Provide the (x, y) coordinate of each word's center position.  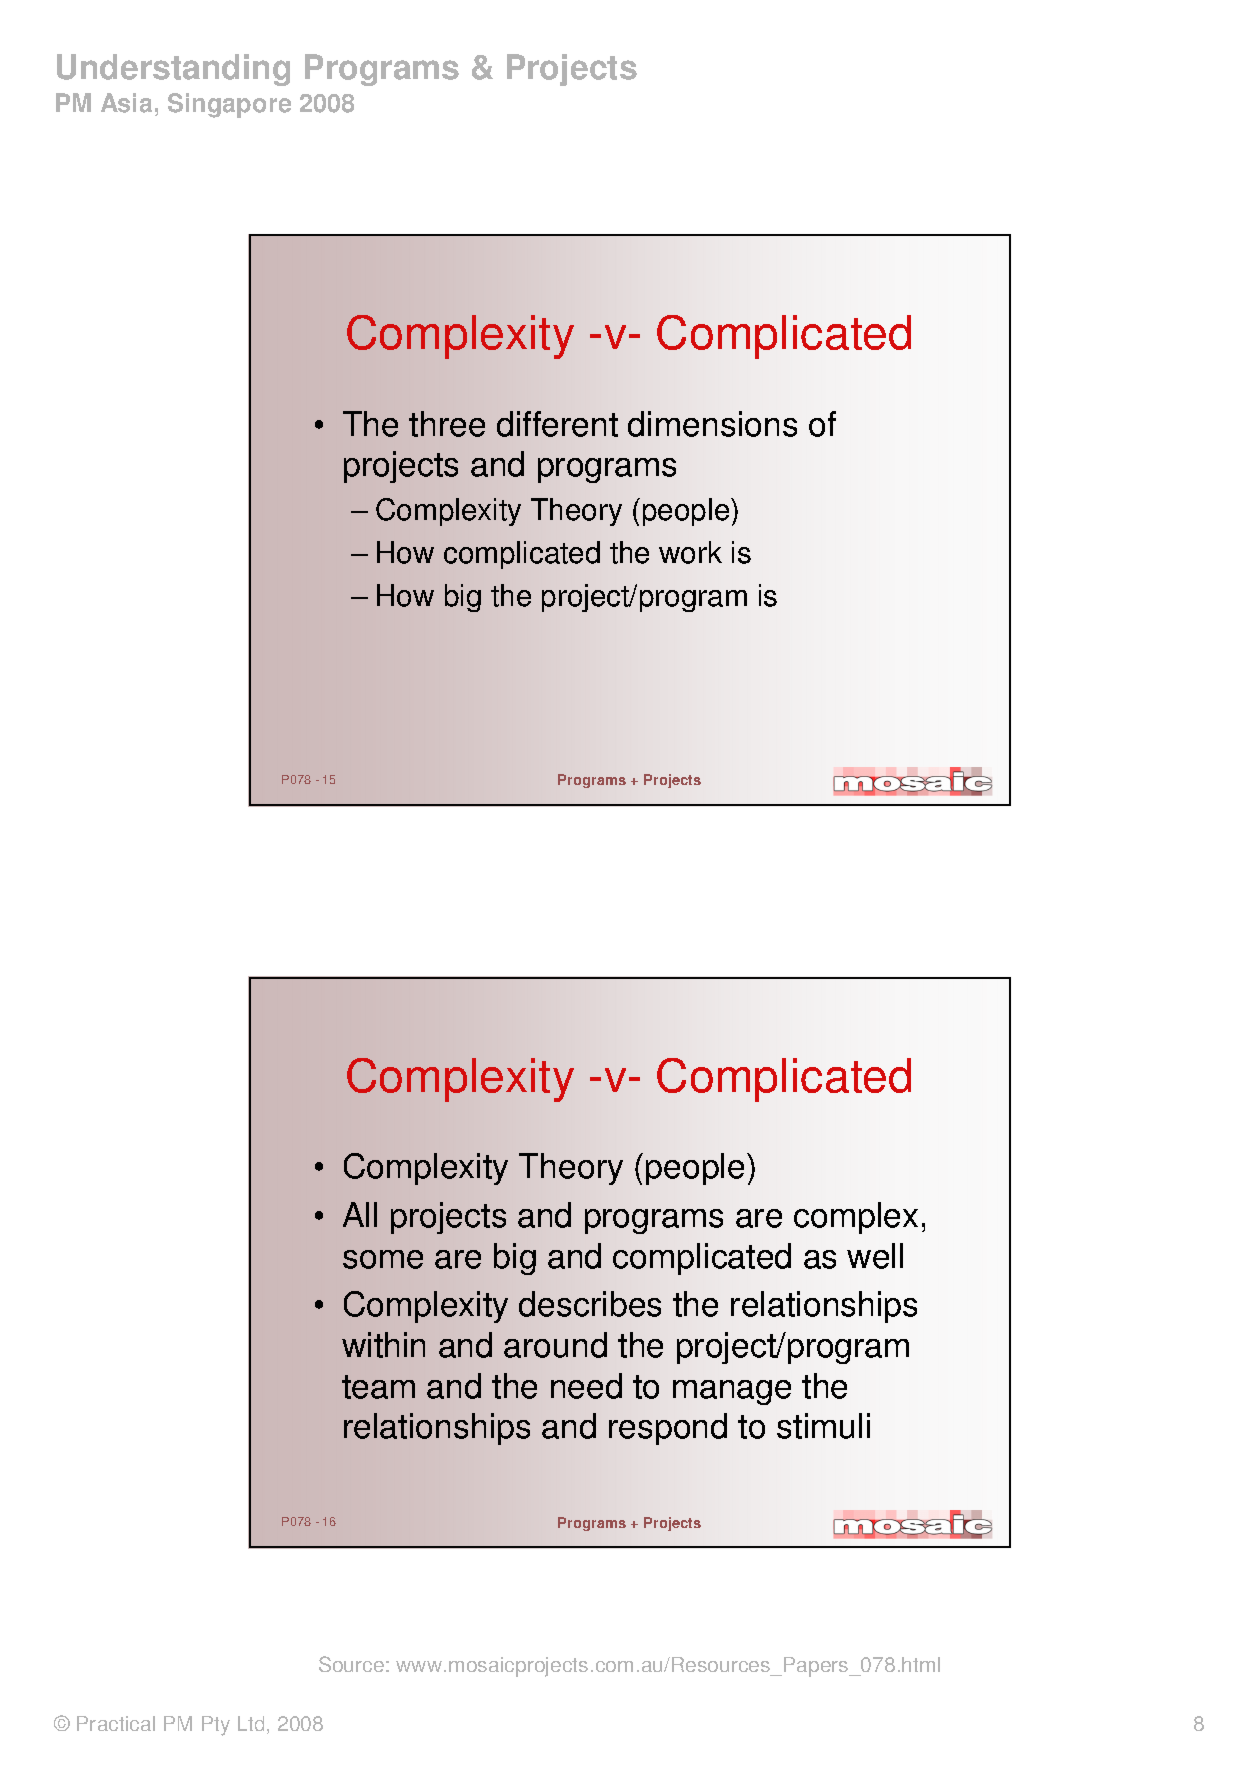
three (447, 424)
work (690, 552)
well (875, 1256)
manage (732, 1392)
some (383, 1259)
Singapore (229, 105)
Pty (216, 1726)
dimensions (712, 424)
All (360, 1214)
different (557, 424)
